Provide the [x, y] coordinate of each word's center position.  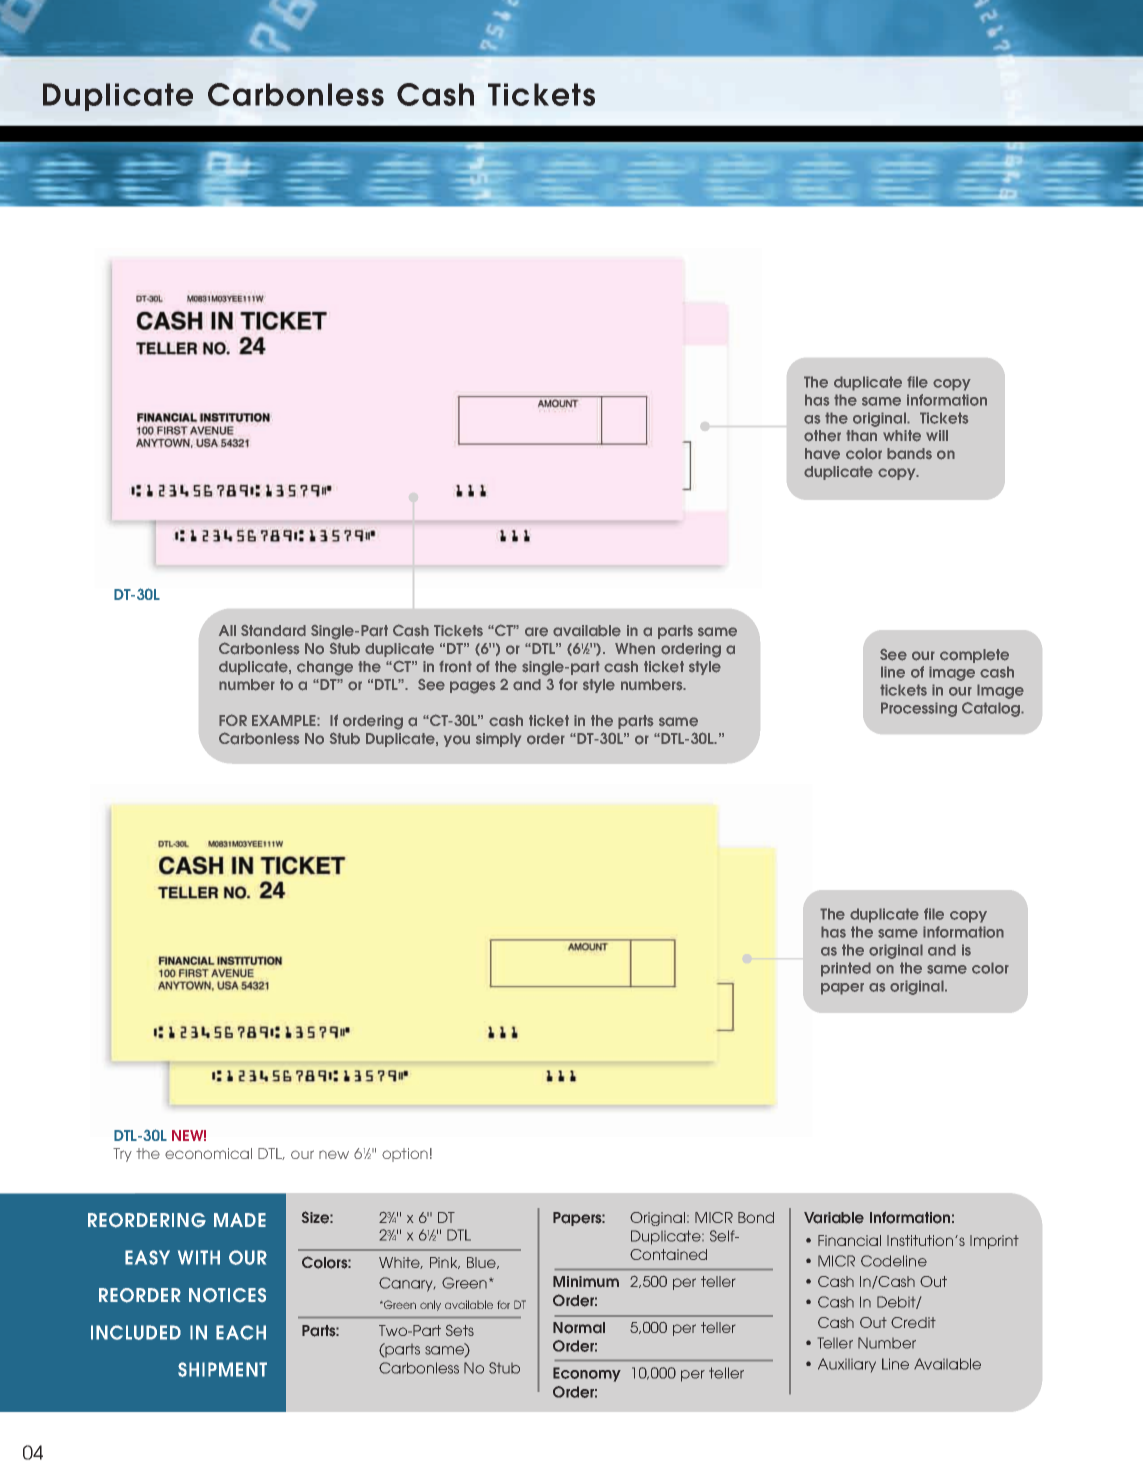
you [457, 741]
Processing [919, 709]
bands [909, 454]
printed [846, 969]
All [227, 630]
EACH [241, 1332]
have [822, 454]
